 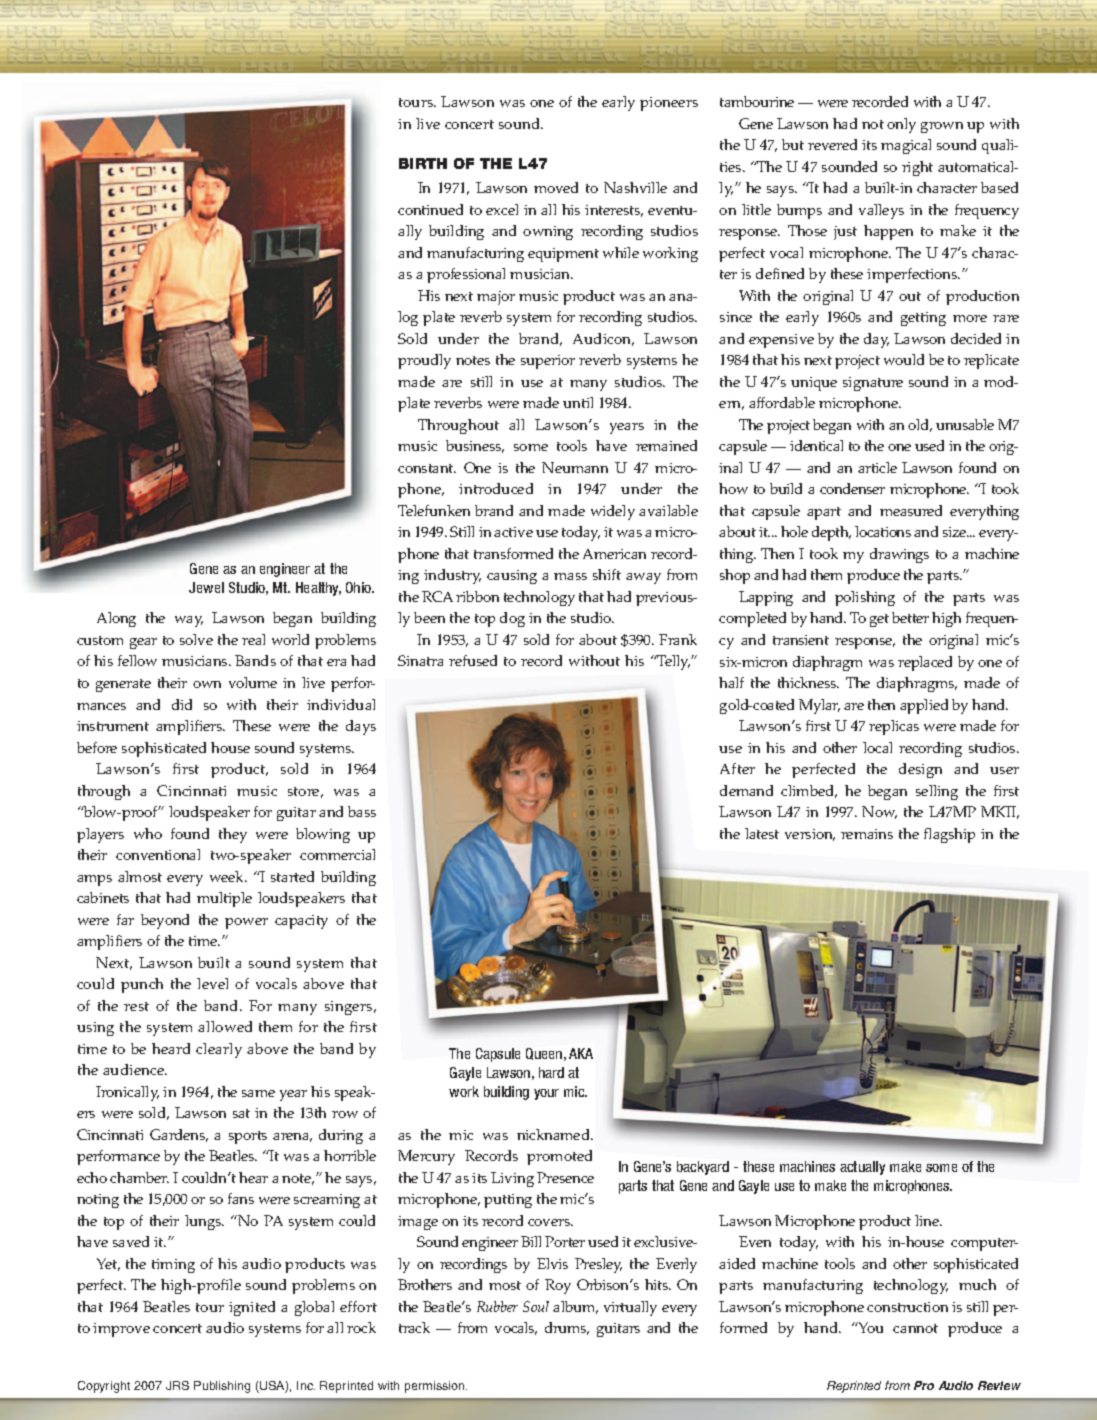 What do you see at coordinates (581, 1053) in the screenshot?
I see `AKA` at bounding box center [581, 1053].
